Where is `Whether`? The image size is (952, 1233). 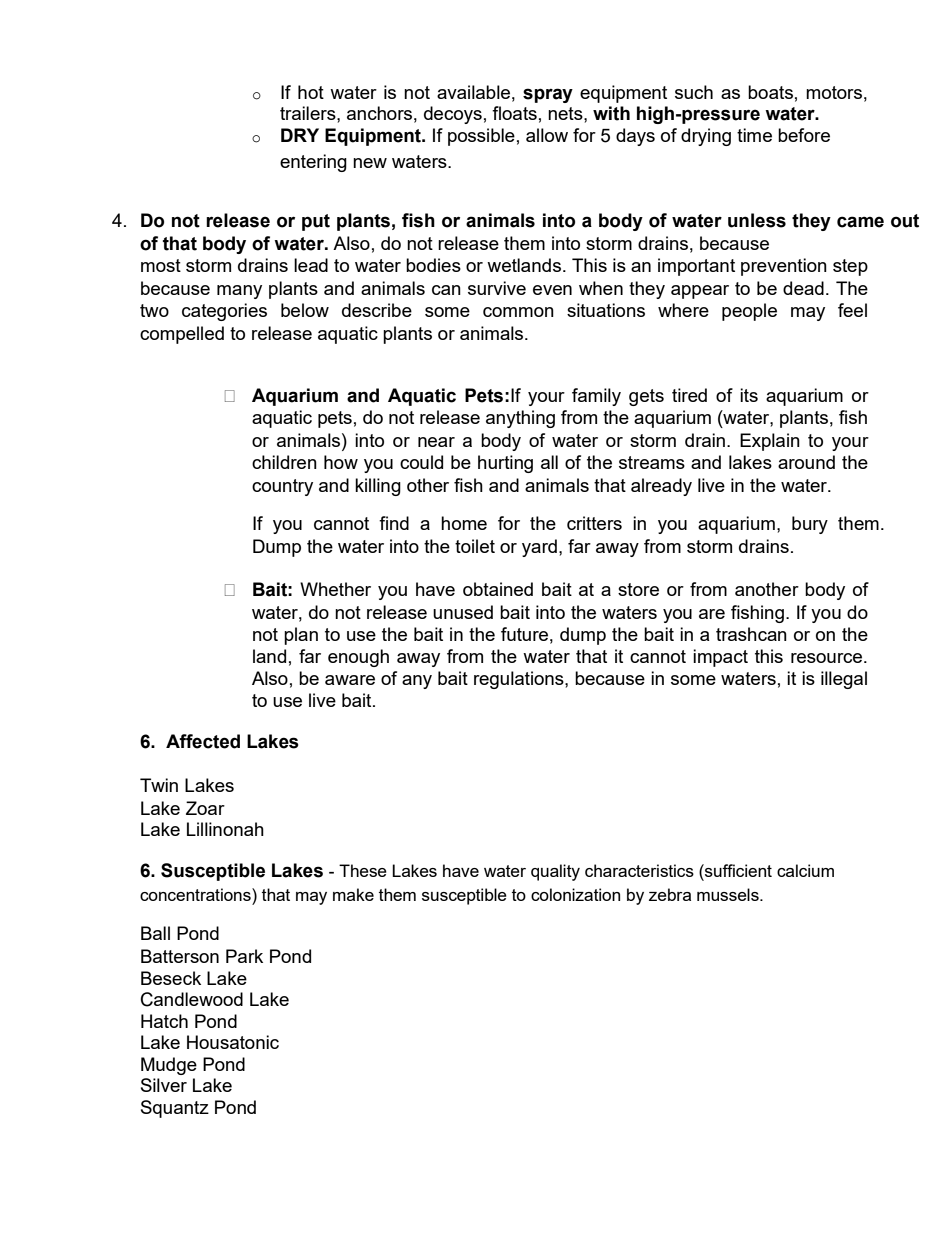
Whether is located at coordinates (335, 589).
